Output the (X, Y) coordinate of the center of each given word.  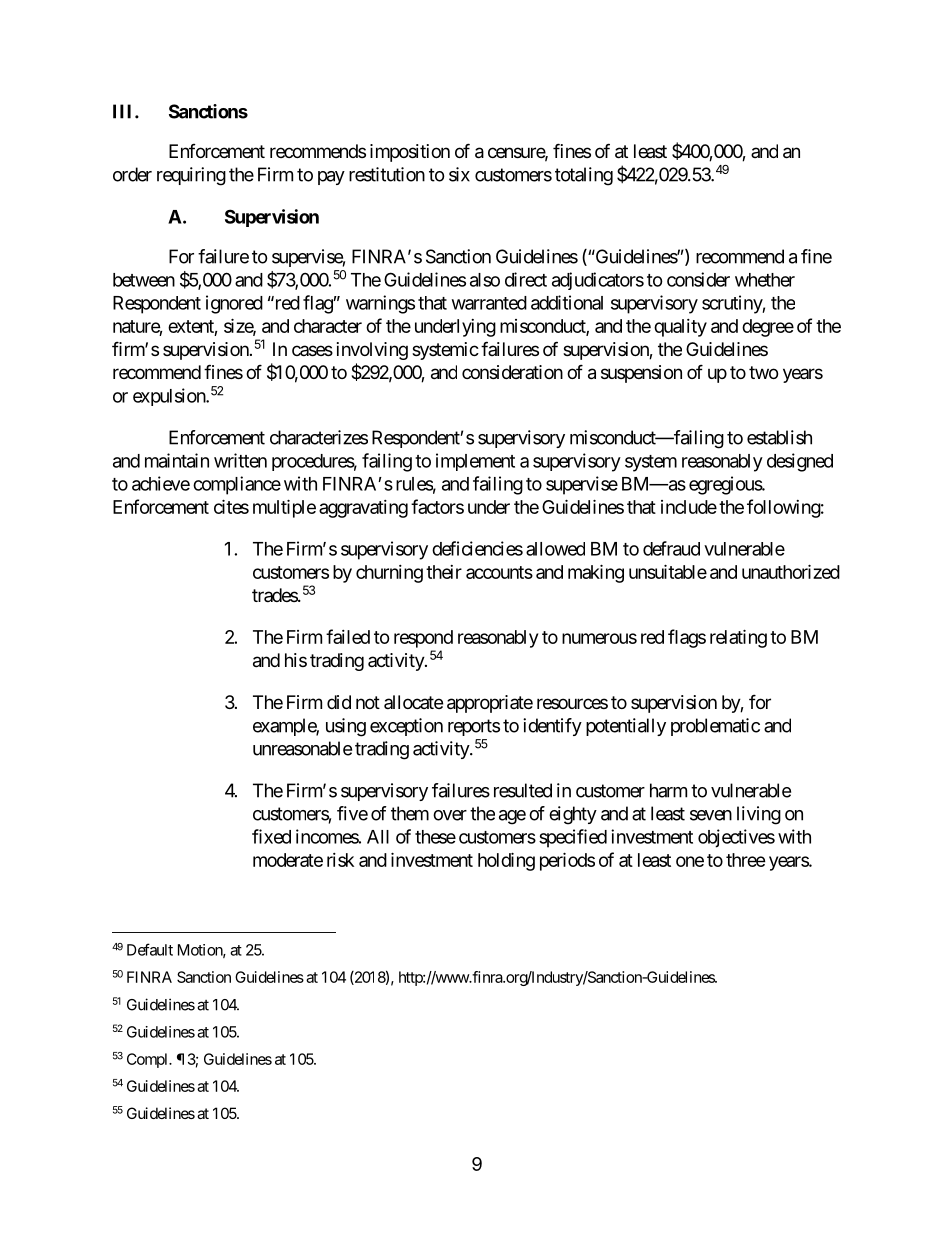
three (746, 860)
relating (738, 638)
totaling (584, 176)
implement (475, 462)
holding (506, 861)
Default (150, 949)
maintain (177, 460)
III (124, 111)
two (763, 372)
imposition (410, 153)
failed (348, 636)
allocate (413, 702)
